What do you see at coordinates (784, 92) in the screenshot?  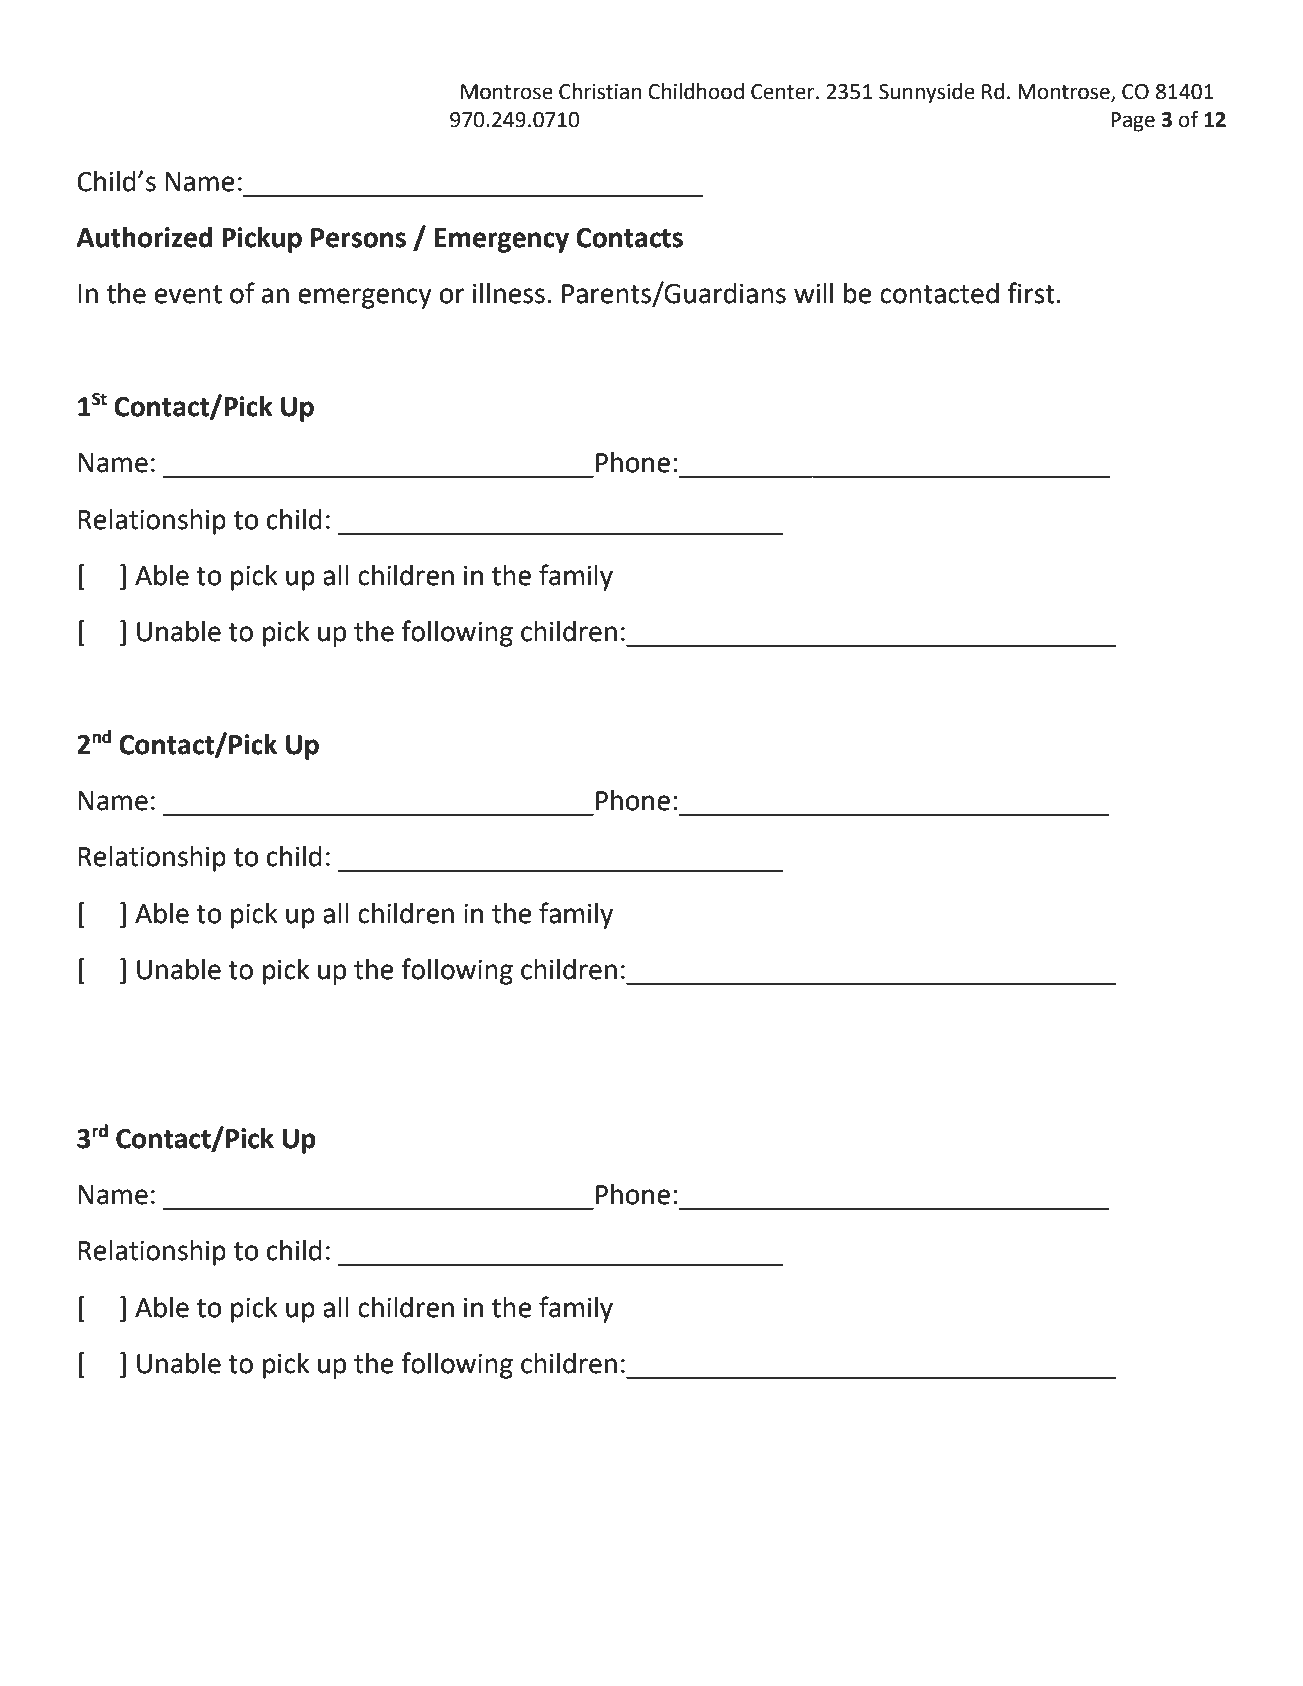 I see `Center` at bounding box center [784, 92].
